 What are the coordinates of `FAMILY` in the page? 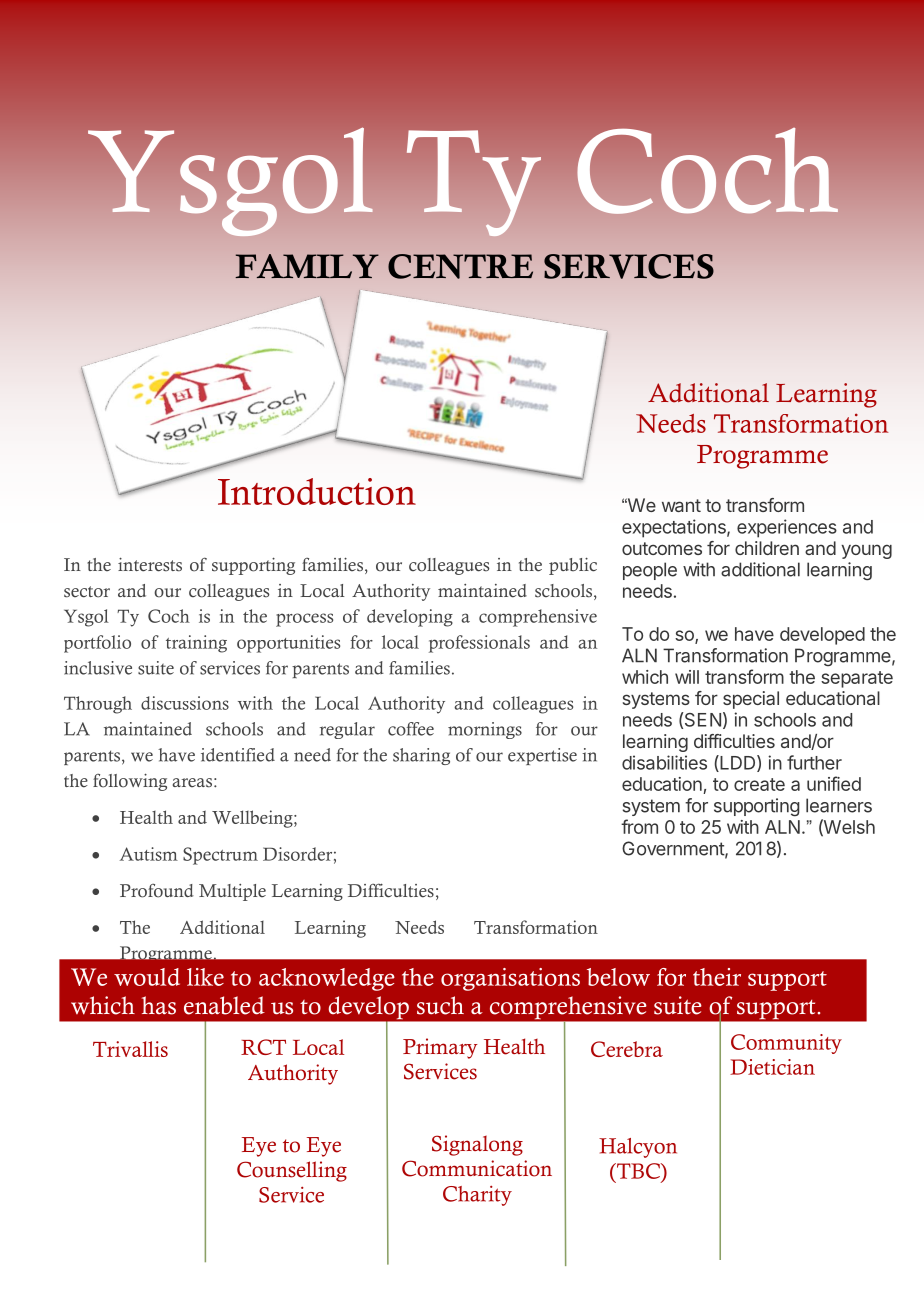 It's located at (307, 266).
